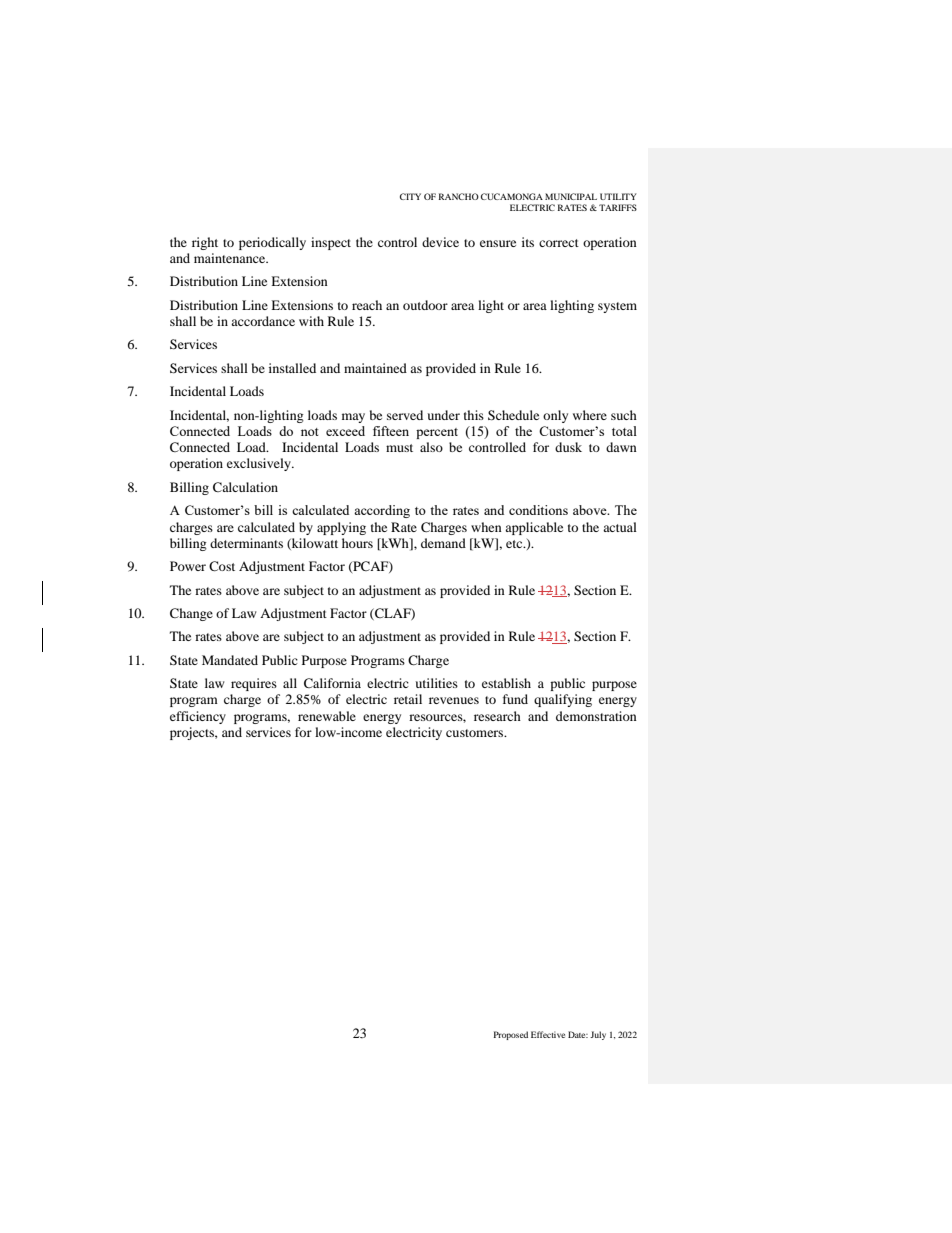 The width and height of the page is (952, 1233). Describe the element at coordinates (254, 684) in the page. I see `requires` at that location.
